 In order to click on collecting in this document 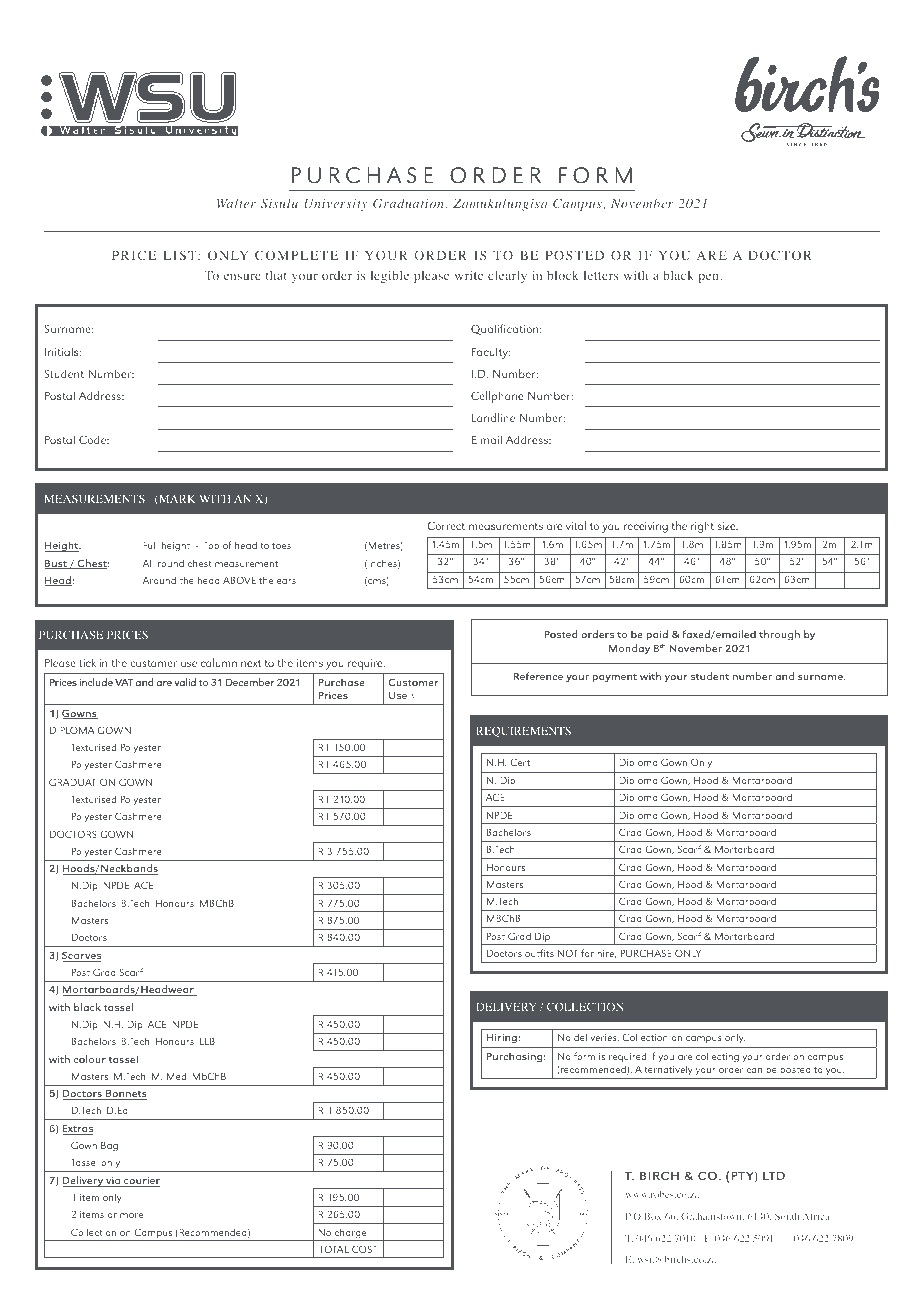, I will do `click(717, 1057)`.
